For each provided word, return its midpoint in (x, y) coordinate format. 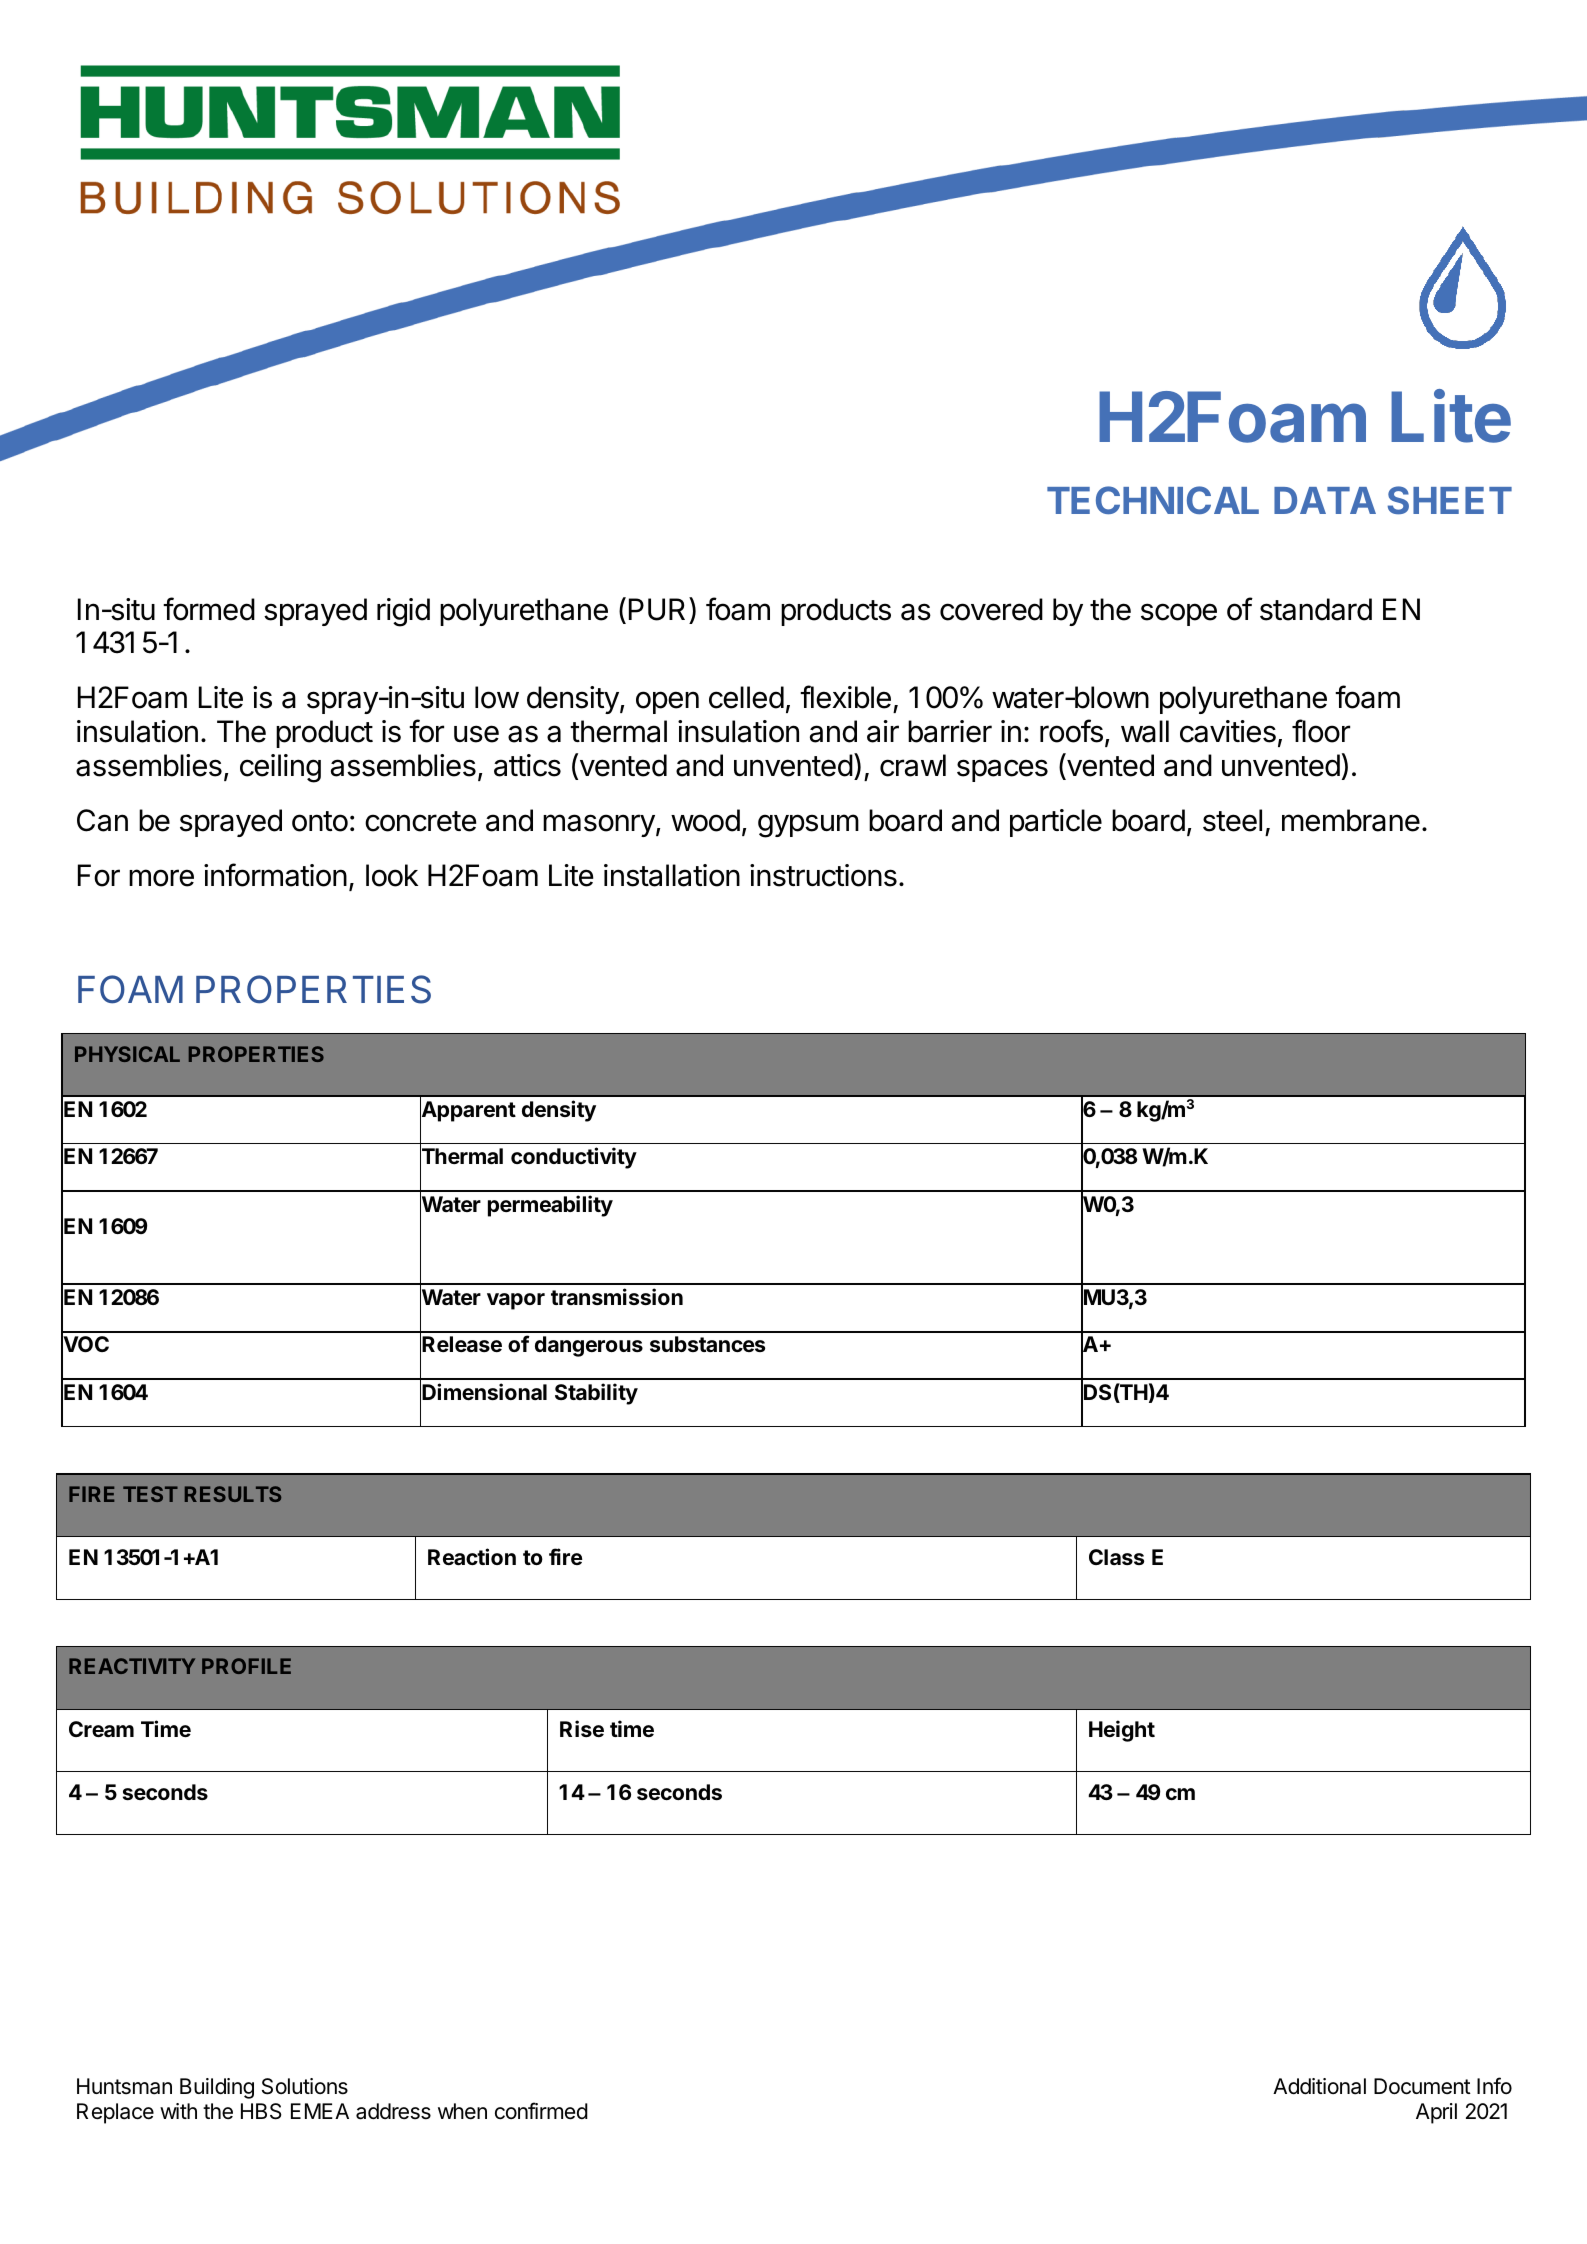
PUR (659, 609)
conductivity (574, 1158)
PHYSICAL (127, 1054)
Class (1116, 1557)
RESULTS (233, 1494)
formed (209, 609)
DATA (1325, 500)
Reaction (472, 1556)
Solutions (305, 2086)
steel (1232, 820)
